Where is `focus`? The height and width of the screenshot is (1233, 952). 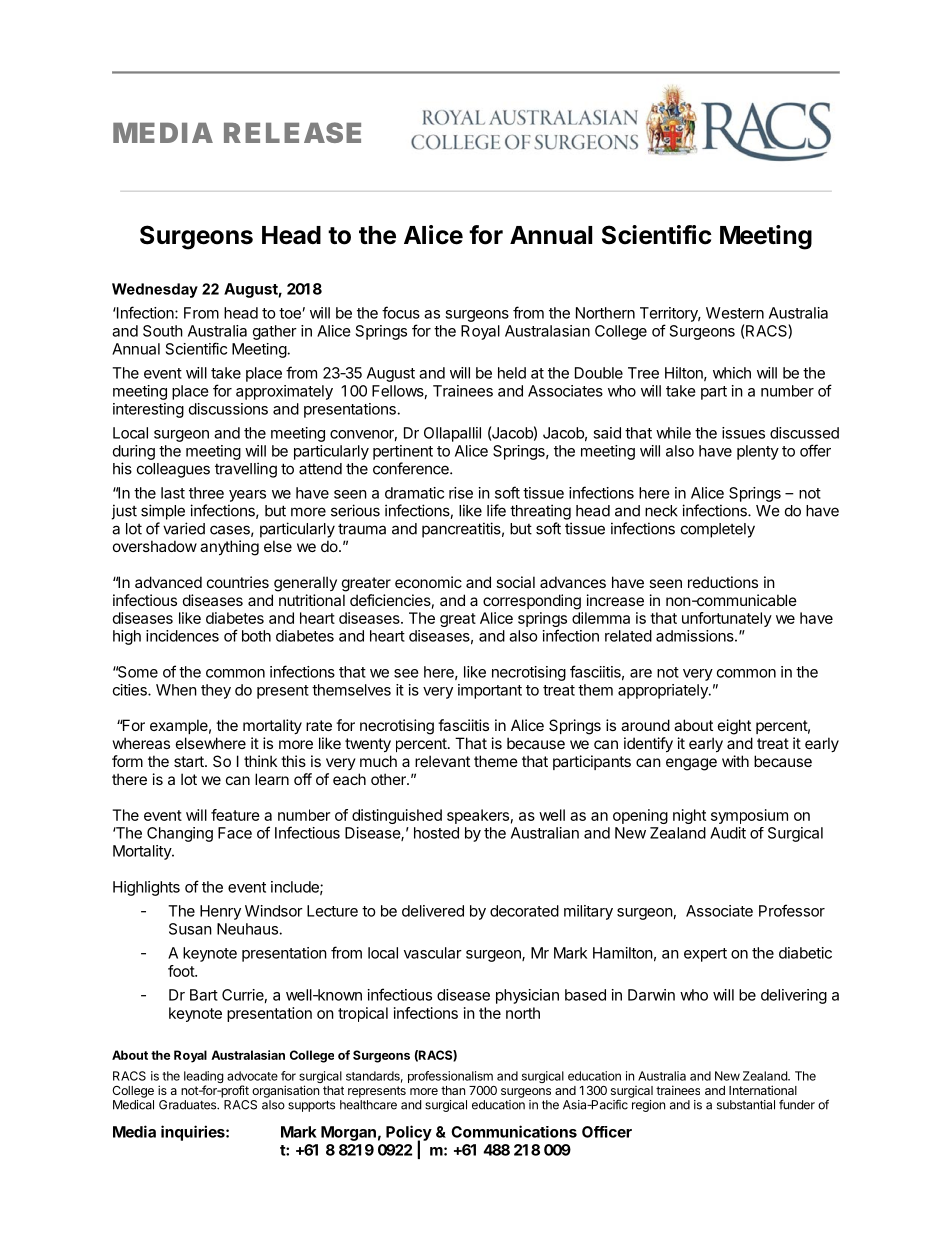
focus is located at coordinates (401, 312).
